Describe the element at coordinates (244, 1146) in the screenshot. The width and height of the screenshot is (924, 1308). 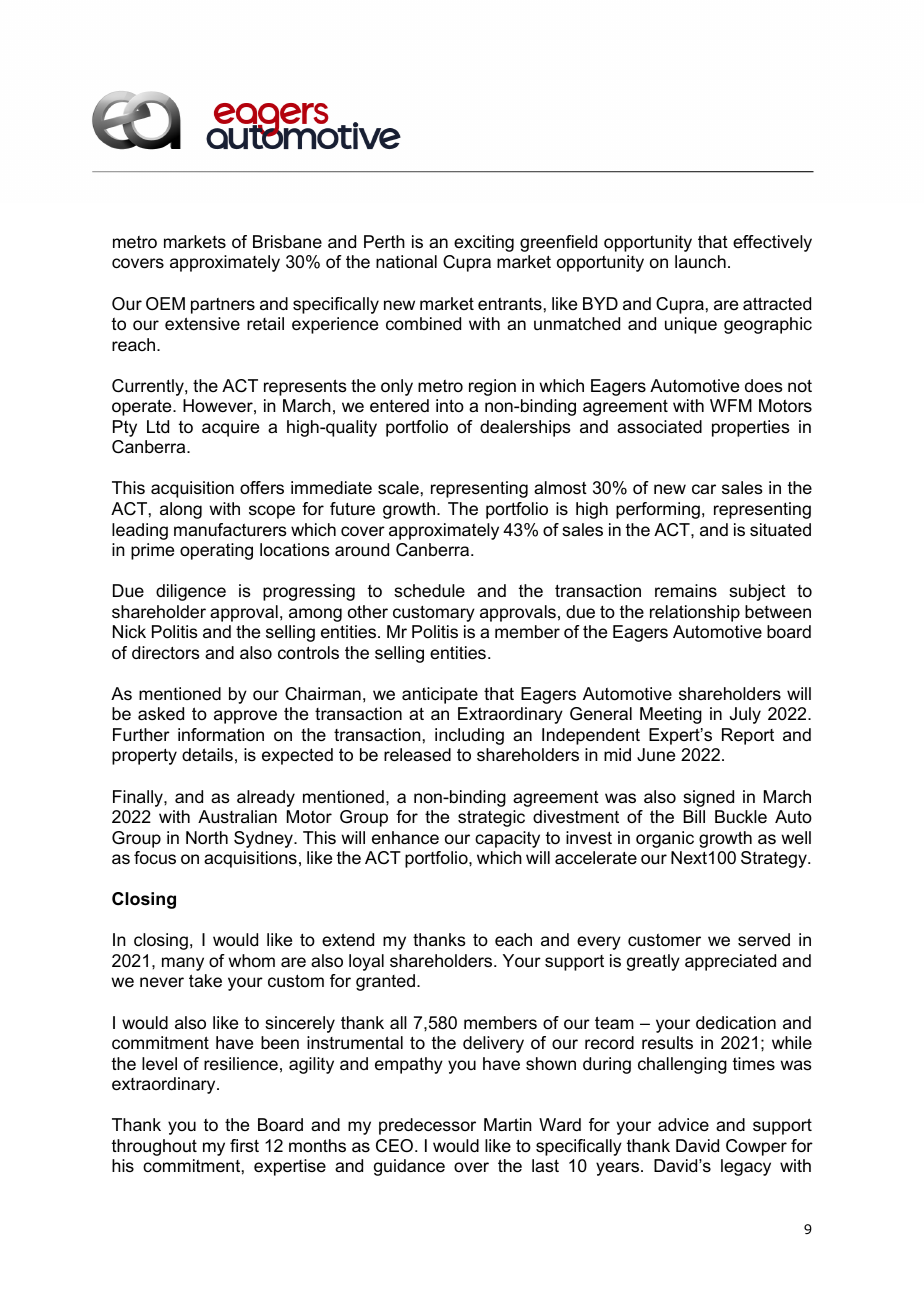
I see `first` at that location.
